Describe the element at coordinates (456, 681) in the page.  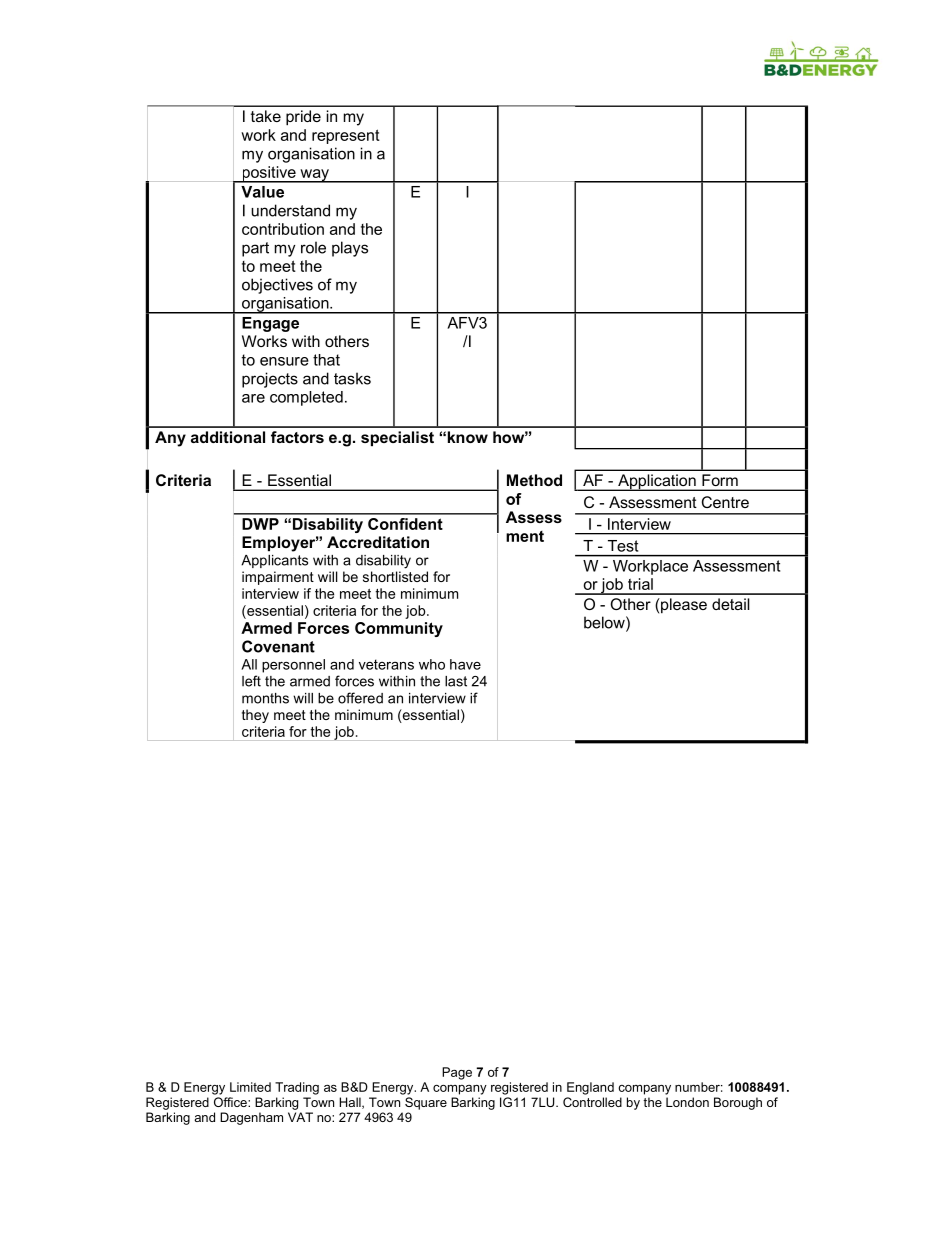
I see `last` at that location.
